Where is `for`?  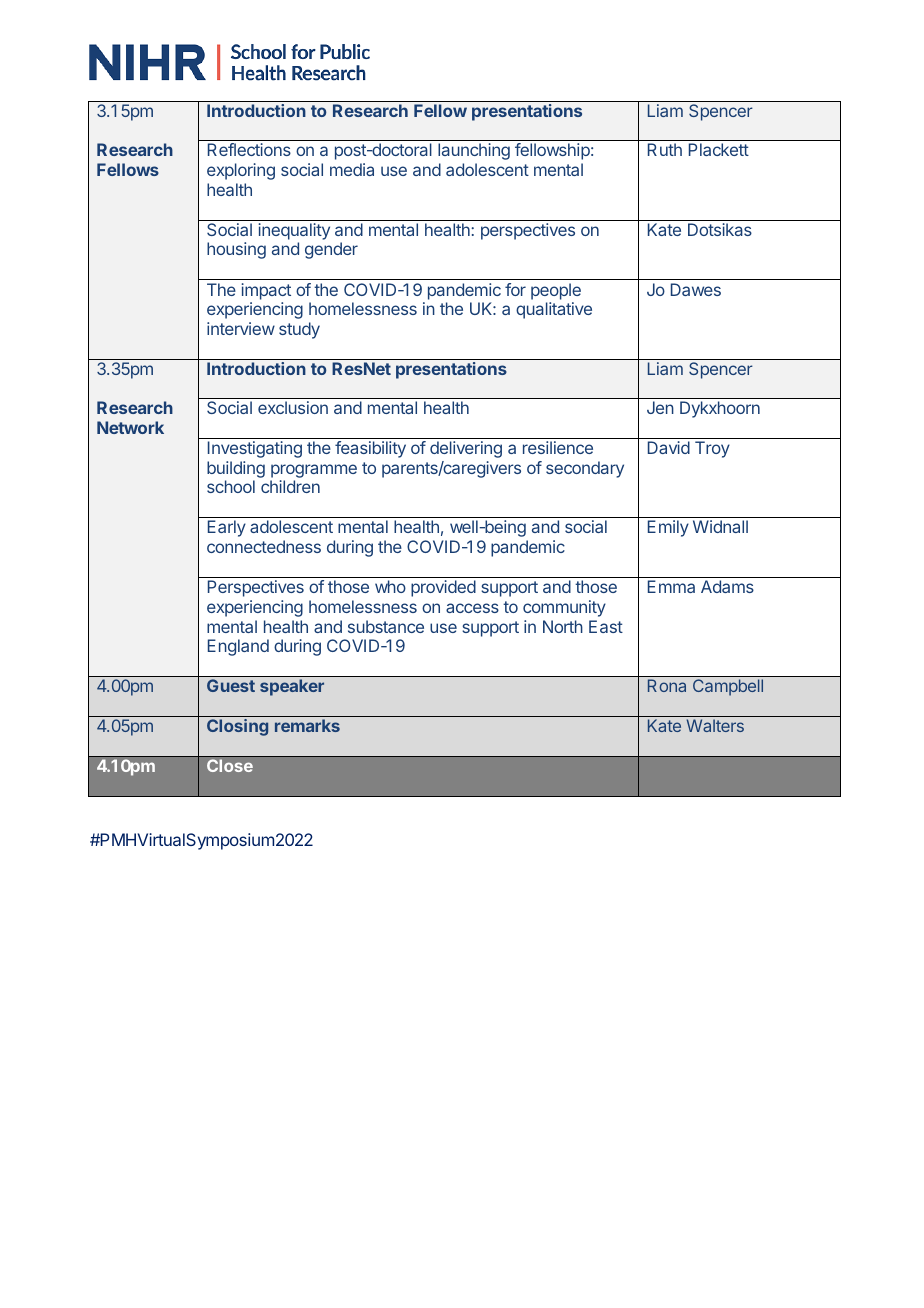
for is located at coordinates (515, 289).
